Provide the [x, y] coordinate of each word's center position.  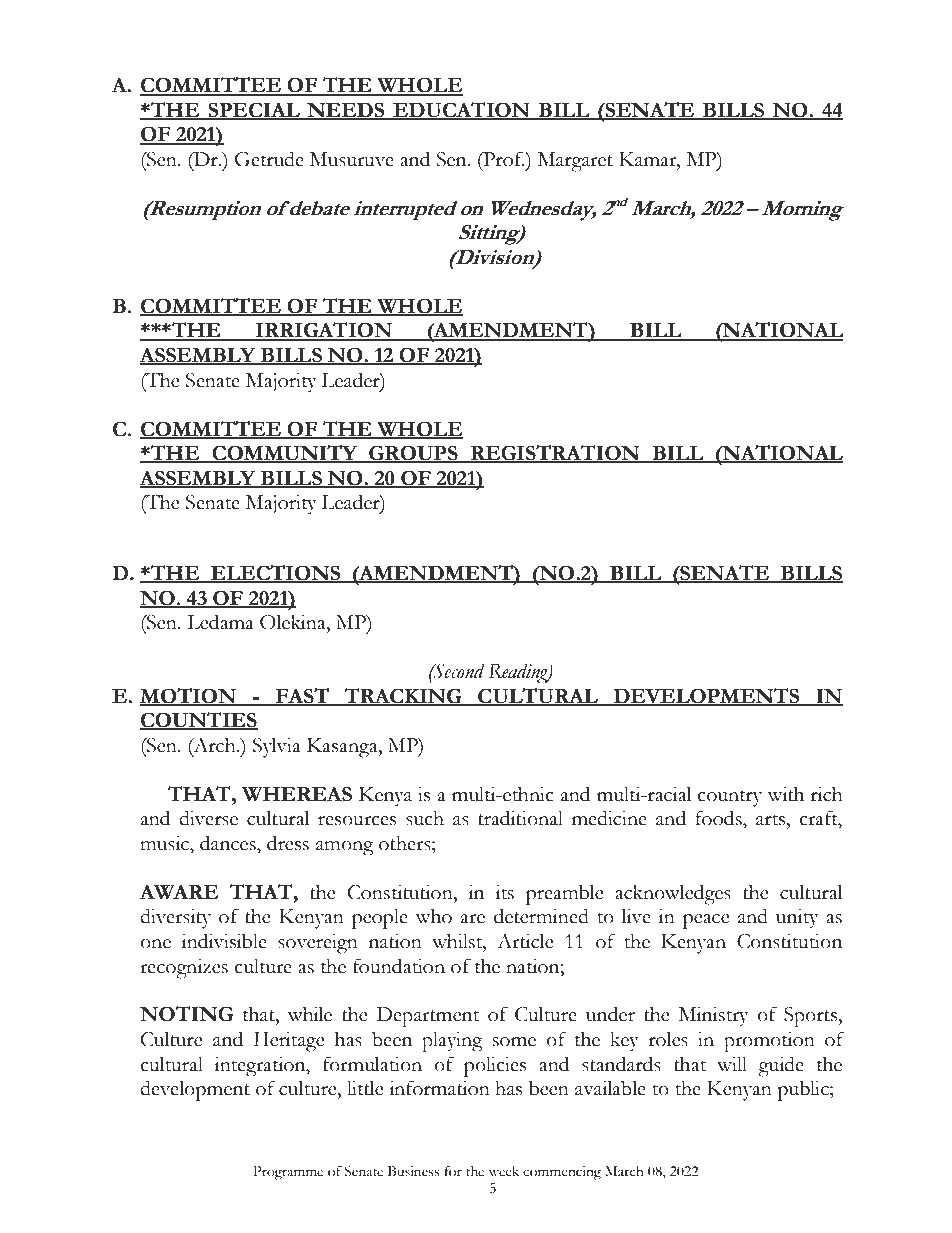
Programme [288, 1173]
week [504, 1171]
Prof [502, 160]
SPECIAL [254, 110]
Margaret [575, 162]
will [732, 1064]
